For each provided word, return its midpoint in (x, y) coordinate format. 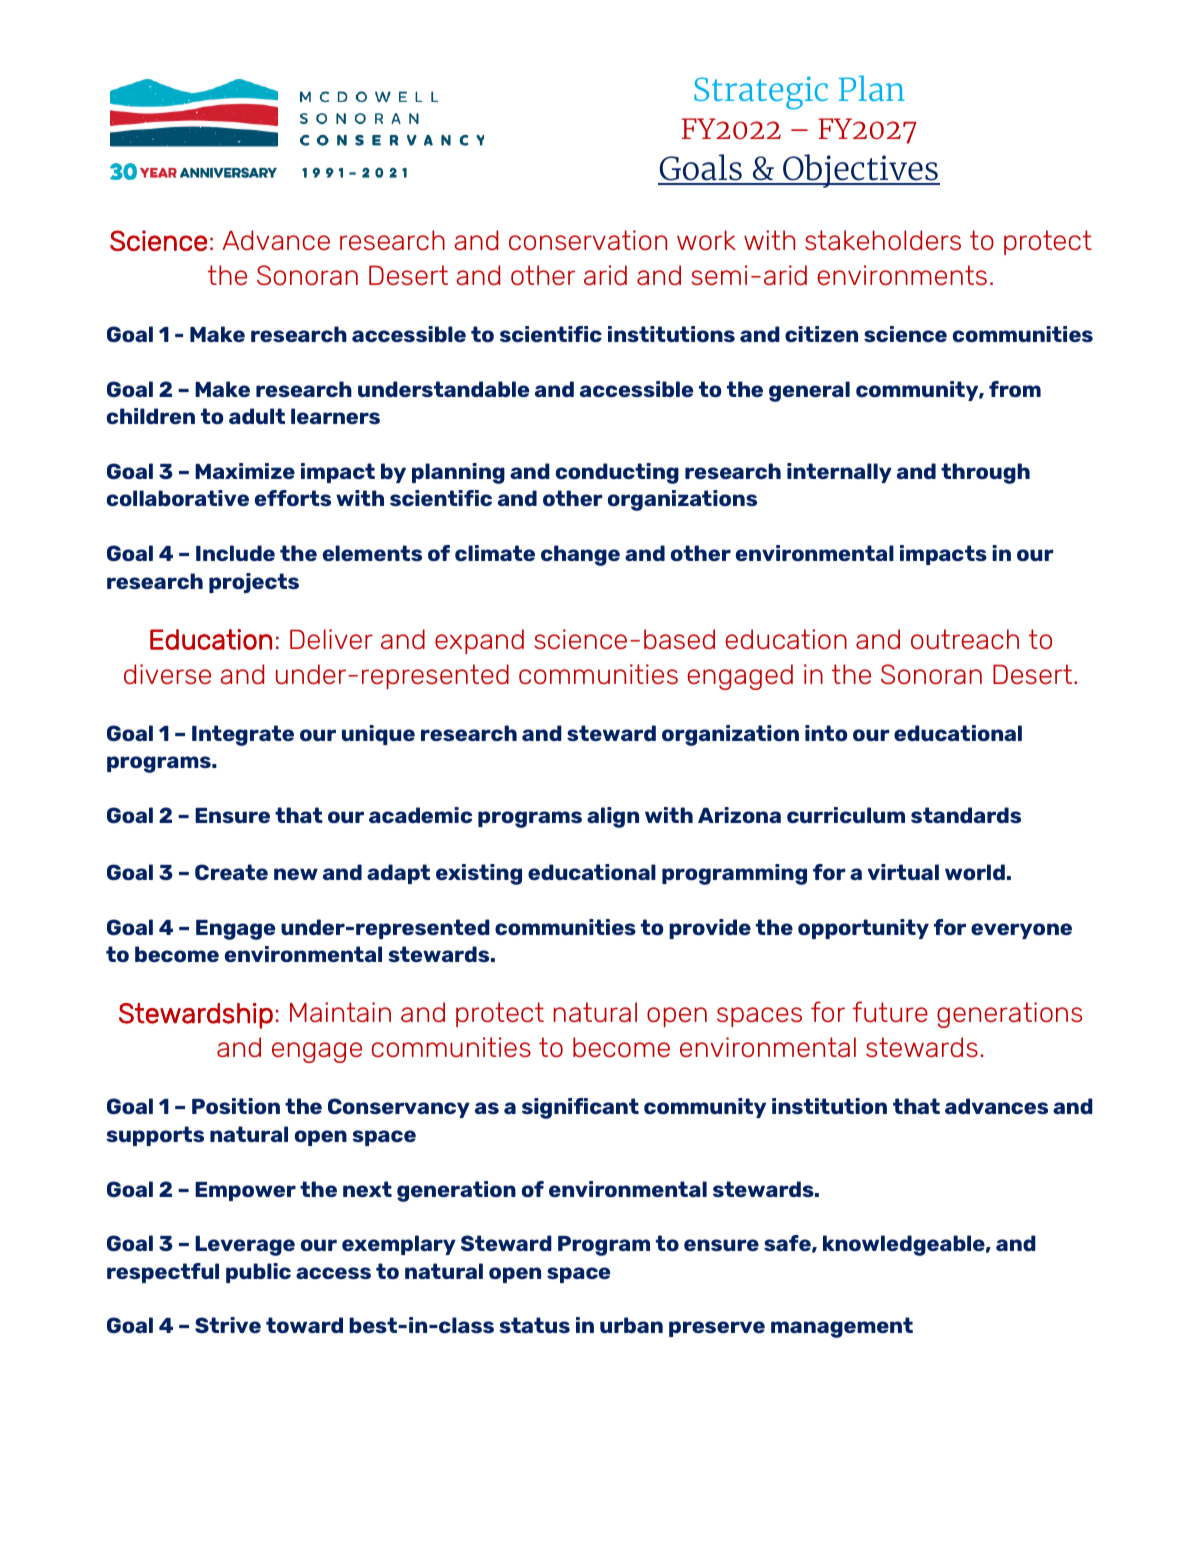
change (580, 555)
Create (231, 872)
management (842, 1327)
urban (631, 1325)
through (985, 473)
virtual (903, 872)
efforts (293, 498)
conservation (588, 240)
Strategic (761, 93)
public (258, 1273)
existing (479, 874)
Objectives (860, 171)
